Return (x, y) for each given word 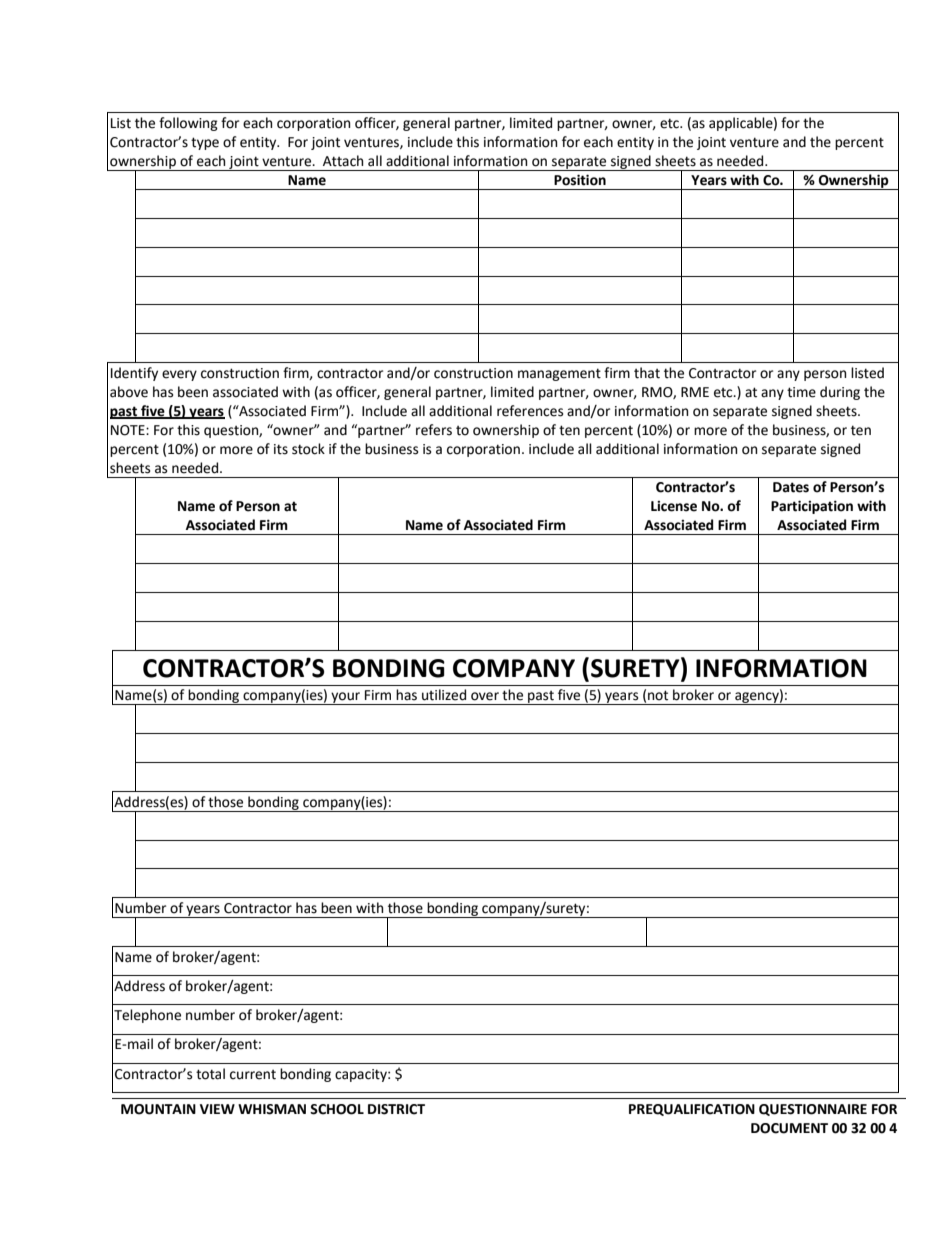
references (530, 411)
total (210, 1074)
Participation (812, 507)
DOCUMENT (789, 1128)
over (485, 696)
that (647, 373)
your (346, 698)
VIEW (217, 1109)
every (179, 375)
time (801, 392)
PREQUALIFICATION (692, 1110)
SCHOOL (337, 1109)
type (205, 143)
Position (580, 180)
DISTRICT (396, 1109)
